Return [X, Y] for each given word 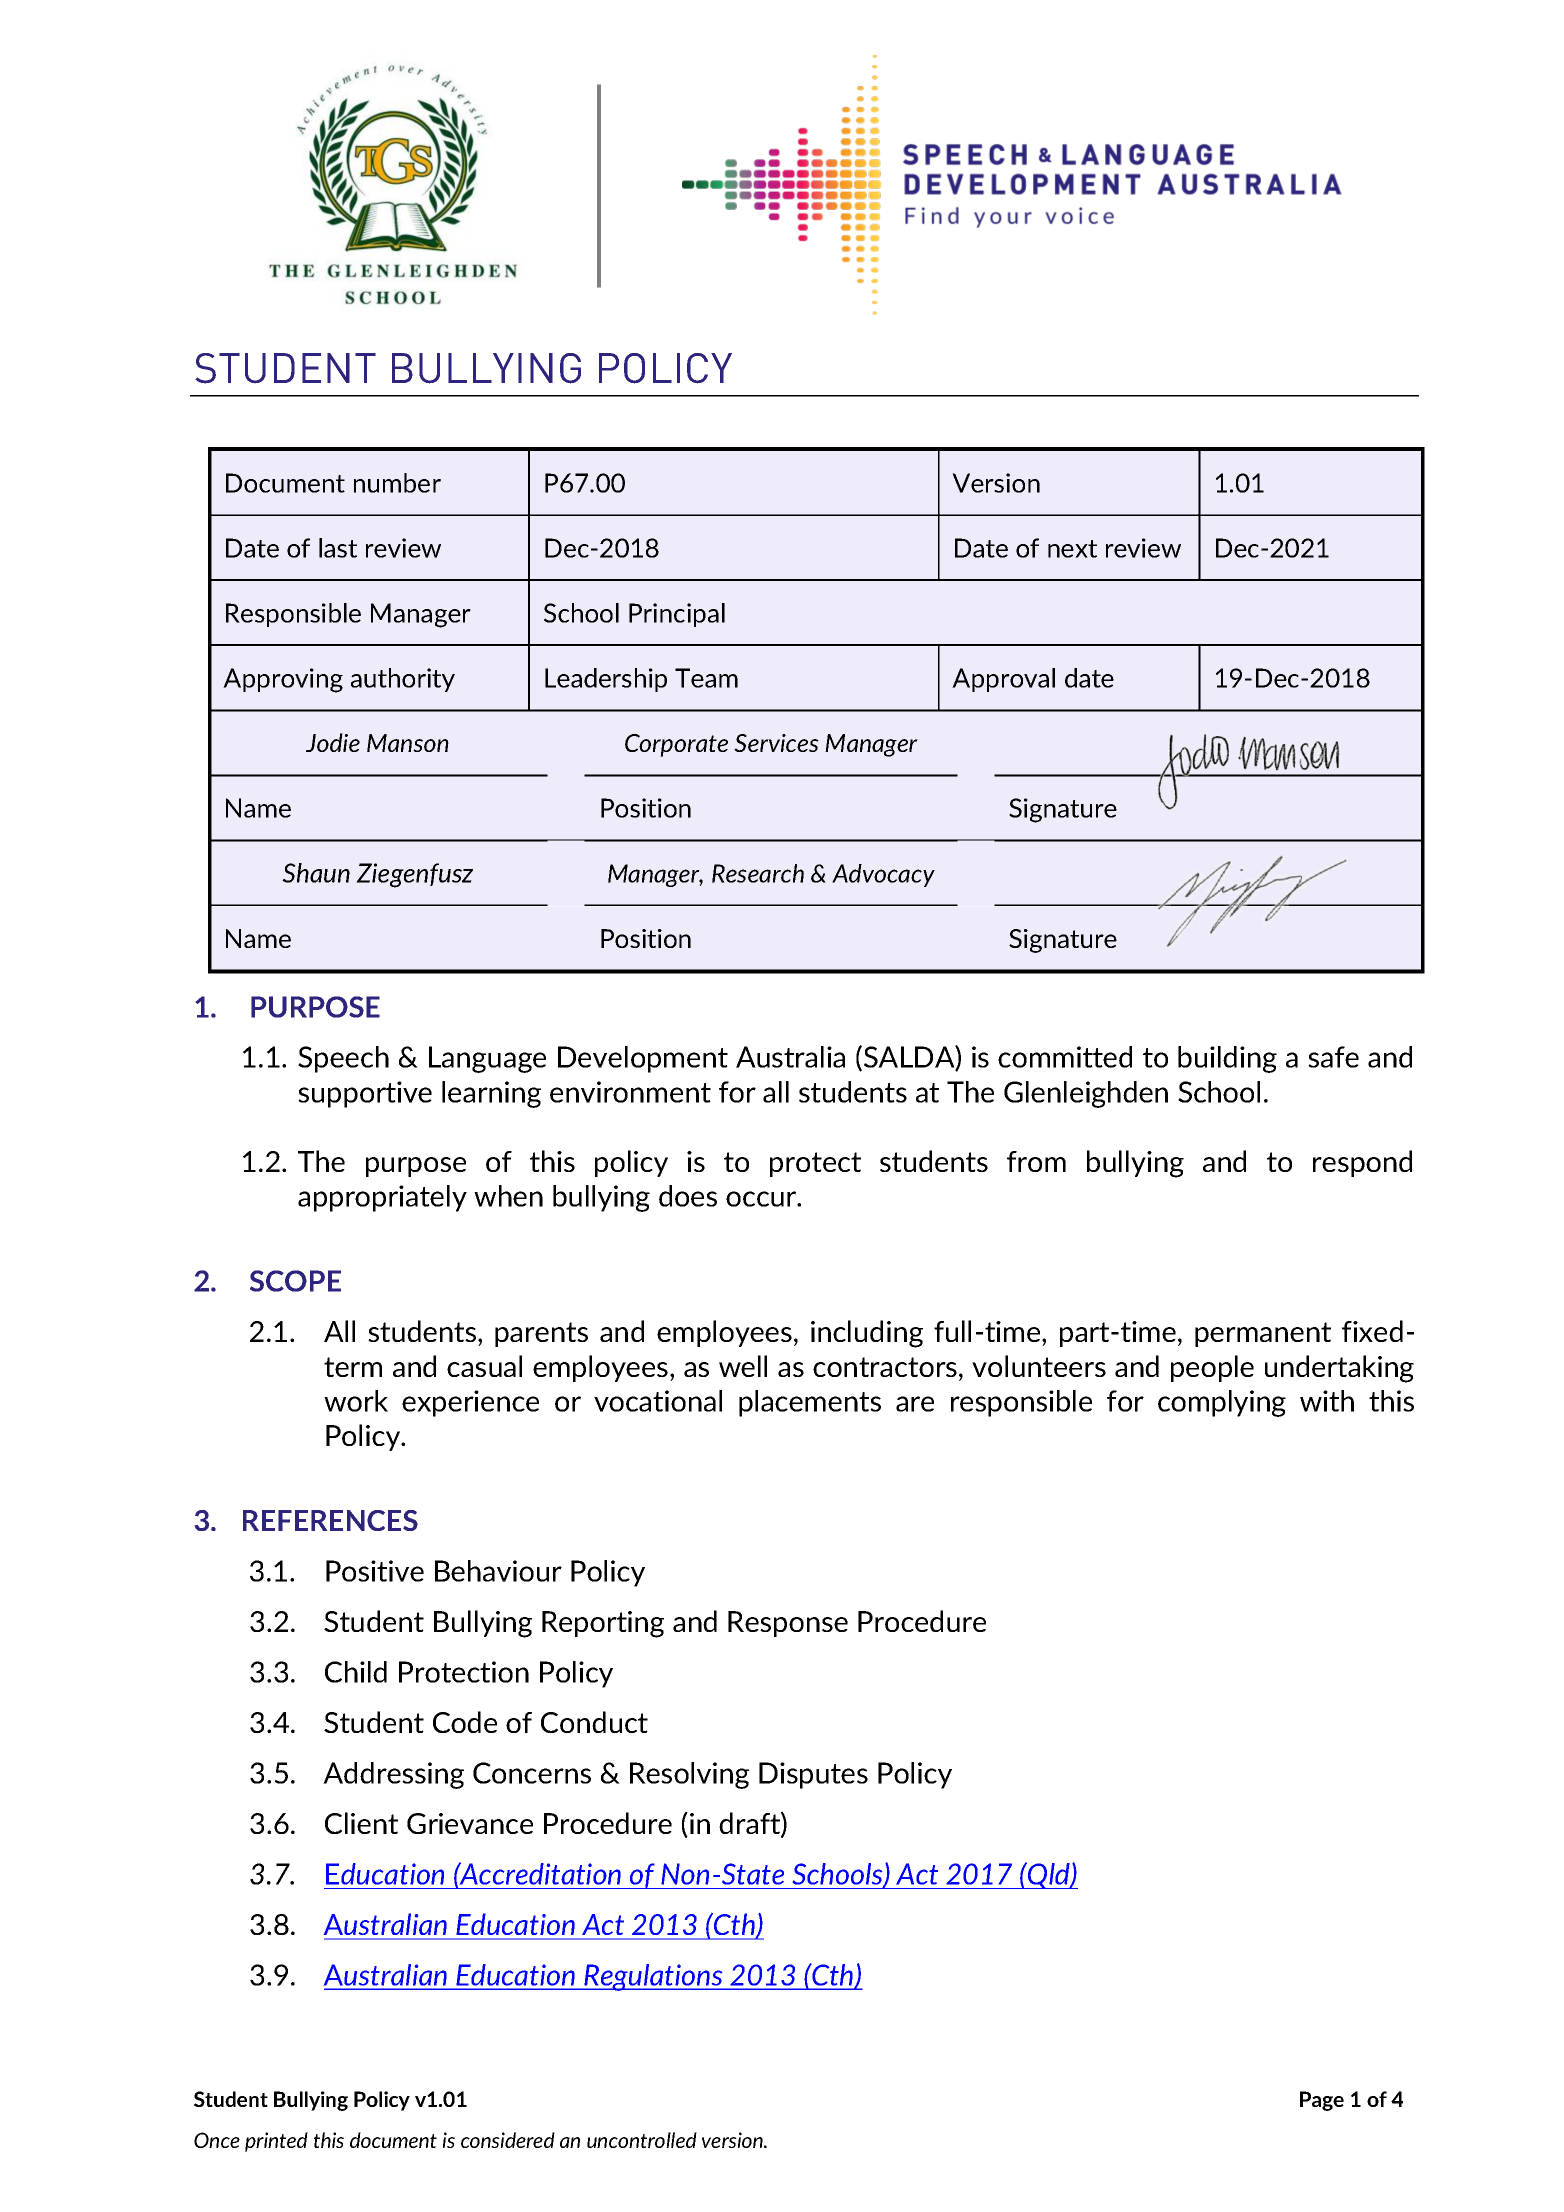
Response [788, 1624]
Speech [343, 1059]
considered [508, 2140]
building [1227, 1059]
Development [643, 1059]
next [1072, 549]
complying [1222, 1403]
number [397, 483]
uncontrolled [642, 2140]
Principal [677, 615]
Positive [375, 1571]
